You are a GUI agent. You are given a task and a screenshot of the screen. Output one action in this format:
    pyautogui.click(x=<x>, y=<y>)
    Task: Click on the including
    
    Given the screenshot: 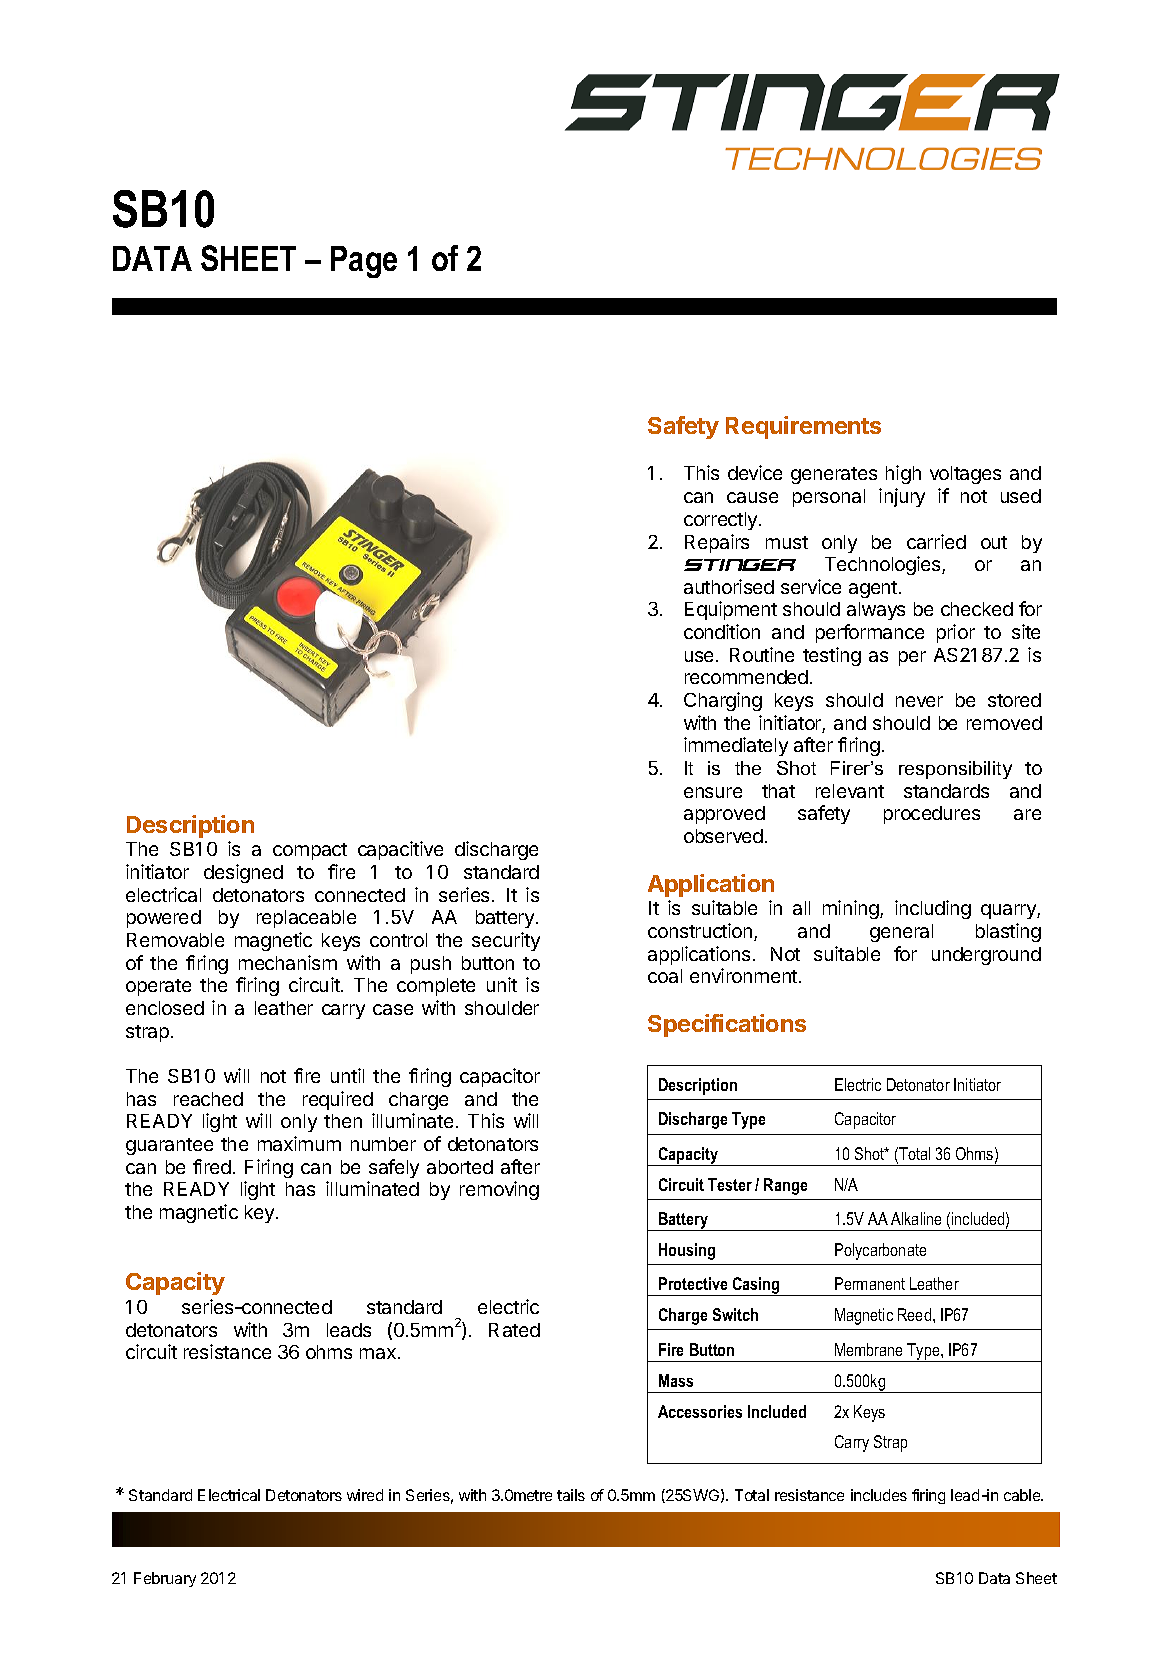 What is the action you would take?
    pyautogui.click(x=933, y=909)
